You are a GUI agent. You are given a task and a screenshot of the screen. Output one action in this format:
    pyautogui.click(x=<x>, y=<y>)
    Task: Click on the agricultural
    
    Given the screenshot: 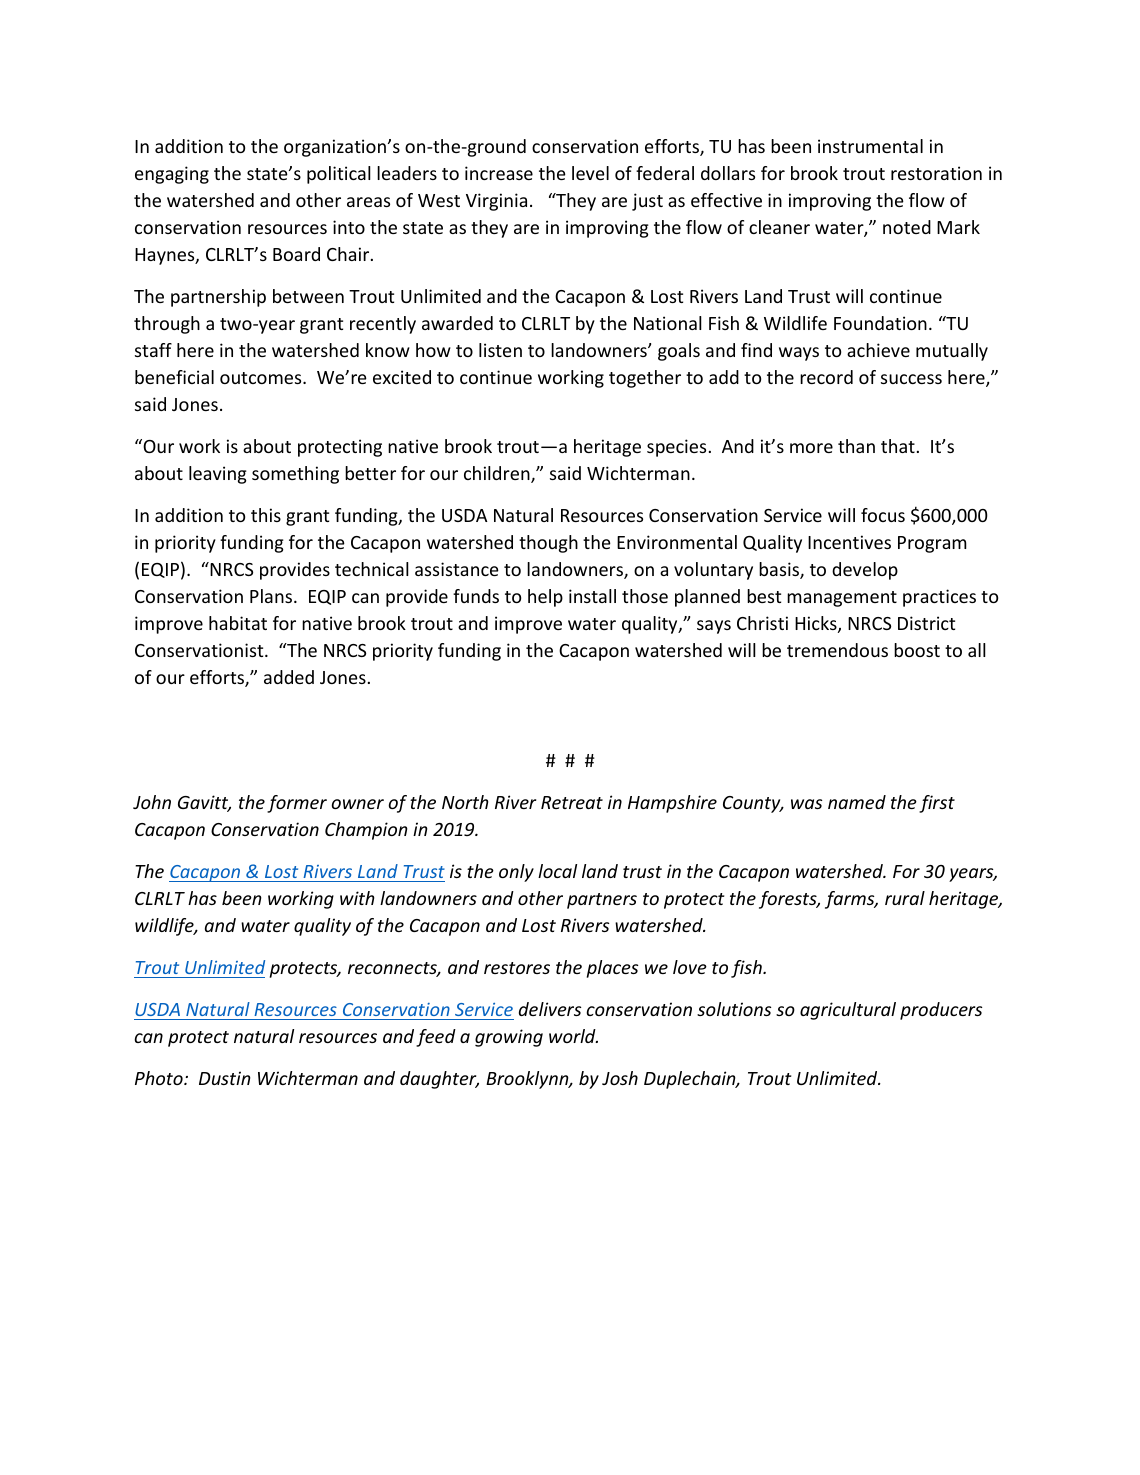 What is the action you would take?
    pyautogui.click(x=848, y=1011)
